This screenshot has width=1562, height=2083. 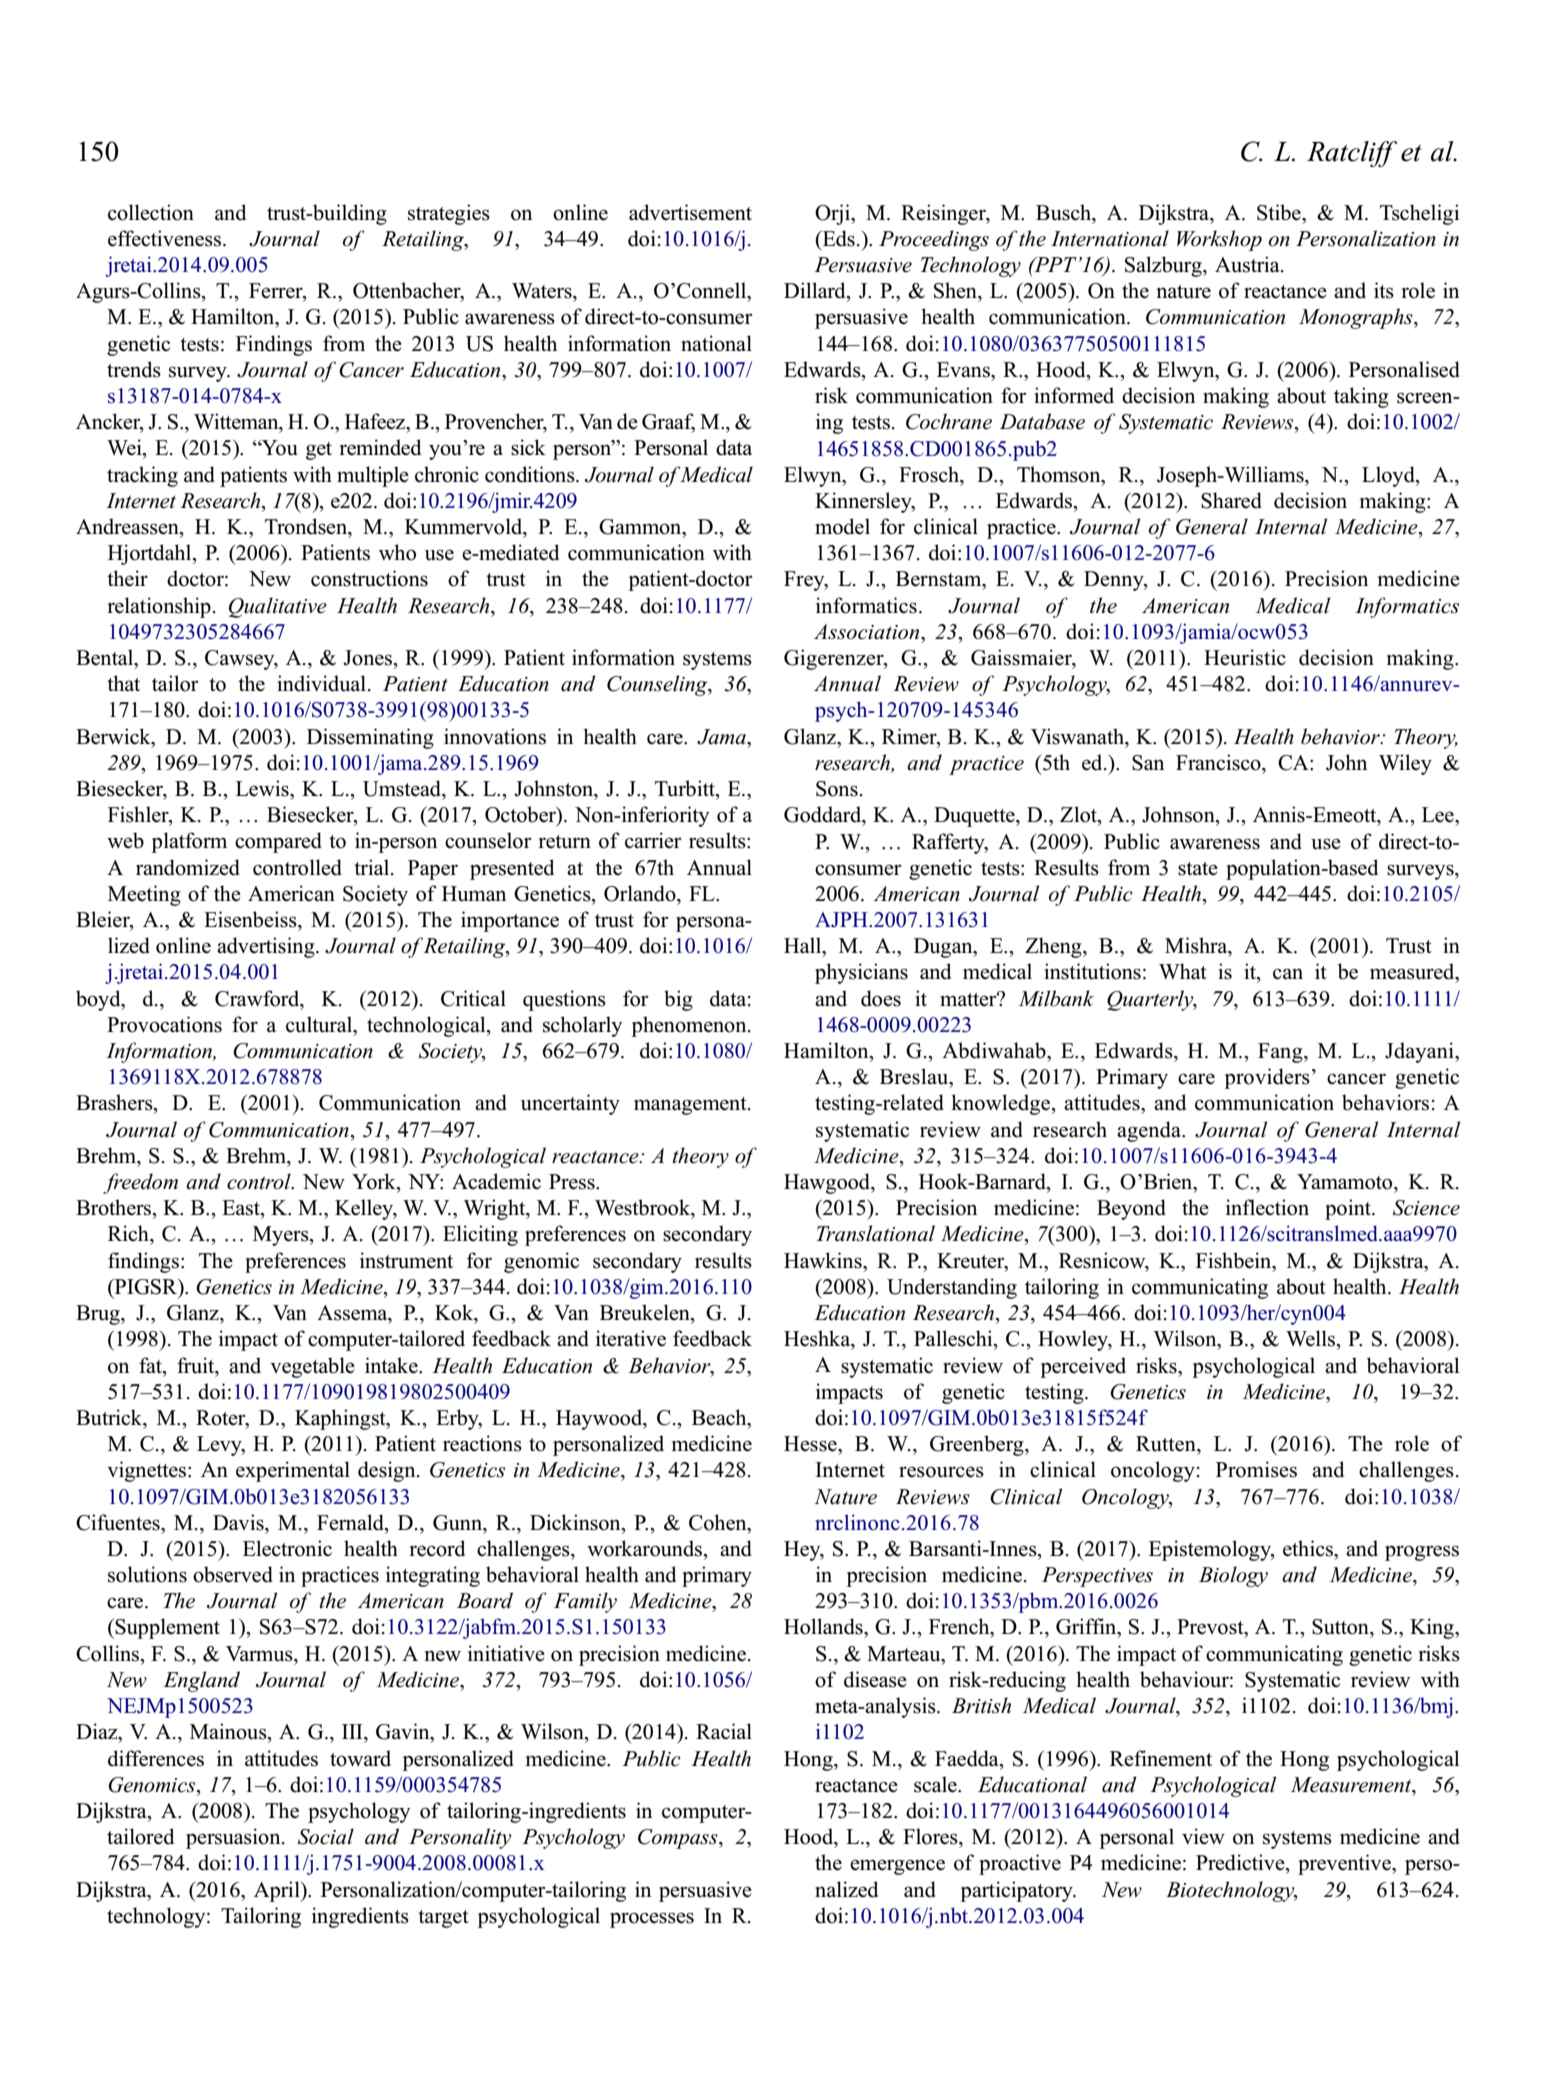 What do you see at coordinates (824, 1260) in the screenshot?
I see `Hawkins` at bounding box center [824, 1260].
